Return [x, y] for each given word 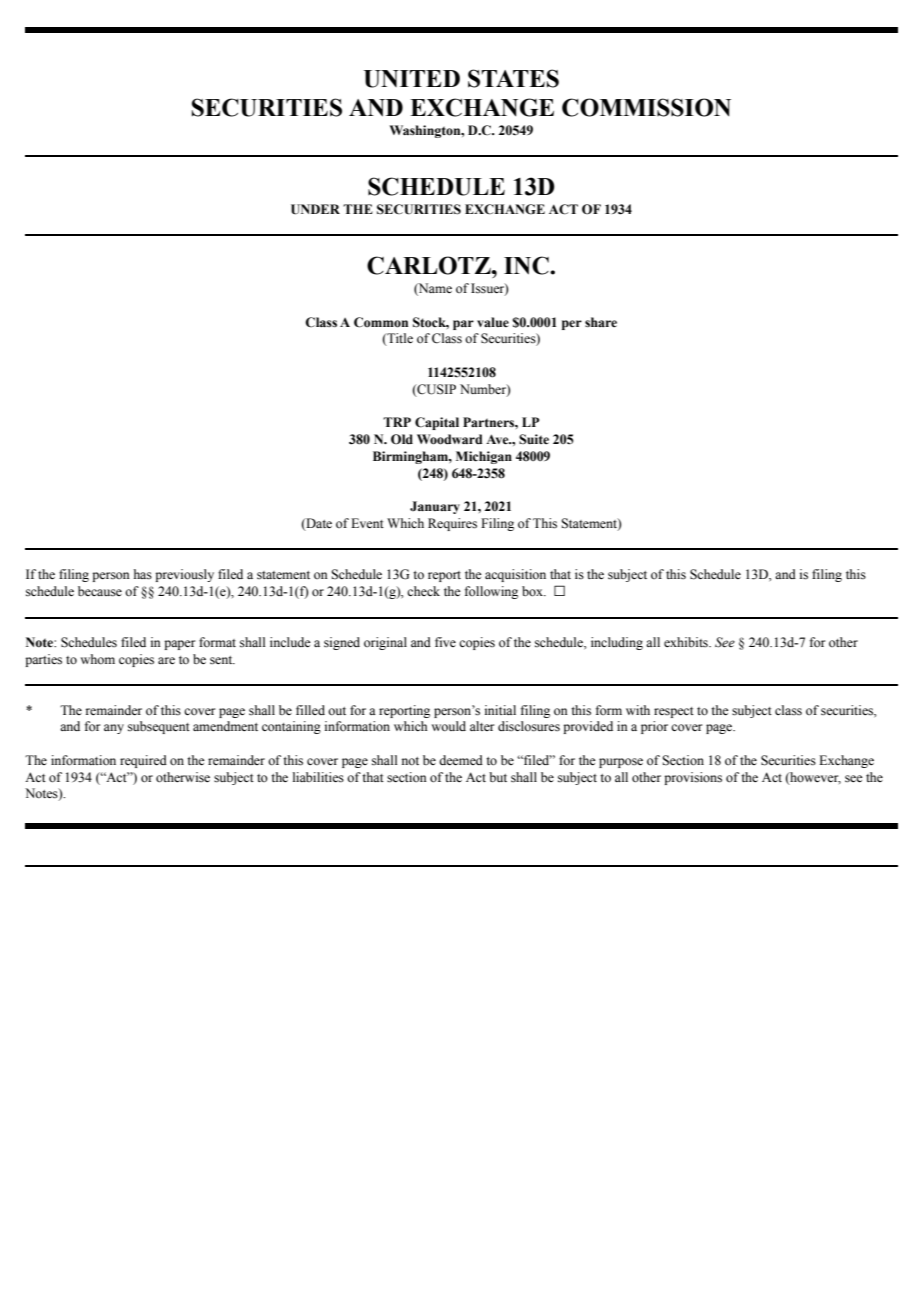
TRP [397, 422]
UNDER [315, 209]
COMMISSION [646, 107]
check [423, 591]
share [601, 322]
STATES [513, 78]
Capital [437, 423]
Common [381, 322]
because [100, 591]
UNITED [412, 79]
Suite [534, 439]
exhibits [687, 642]
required [143, 761]
